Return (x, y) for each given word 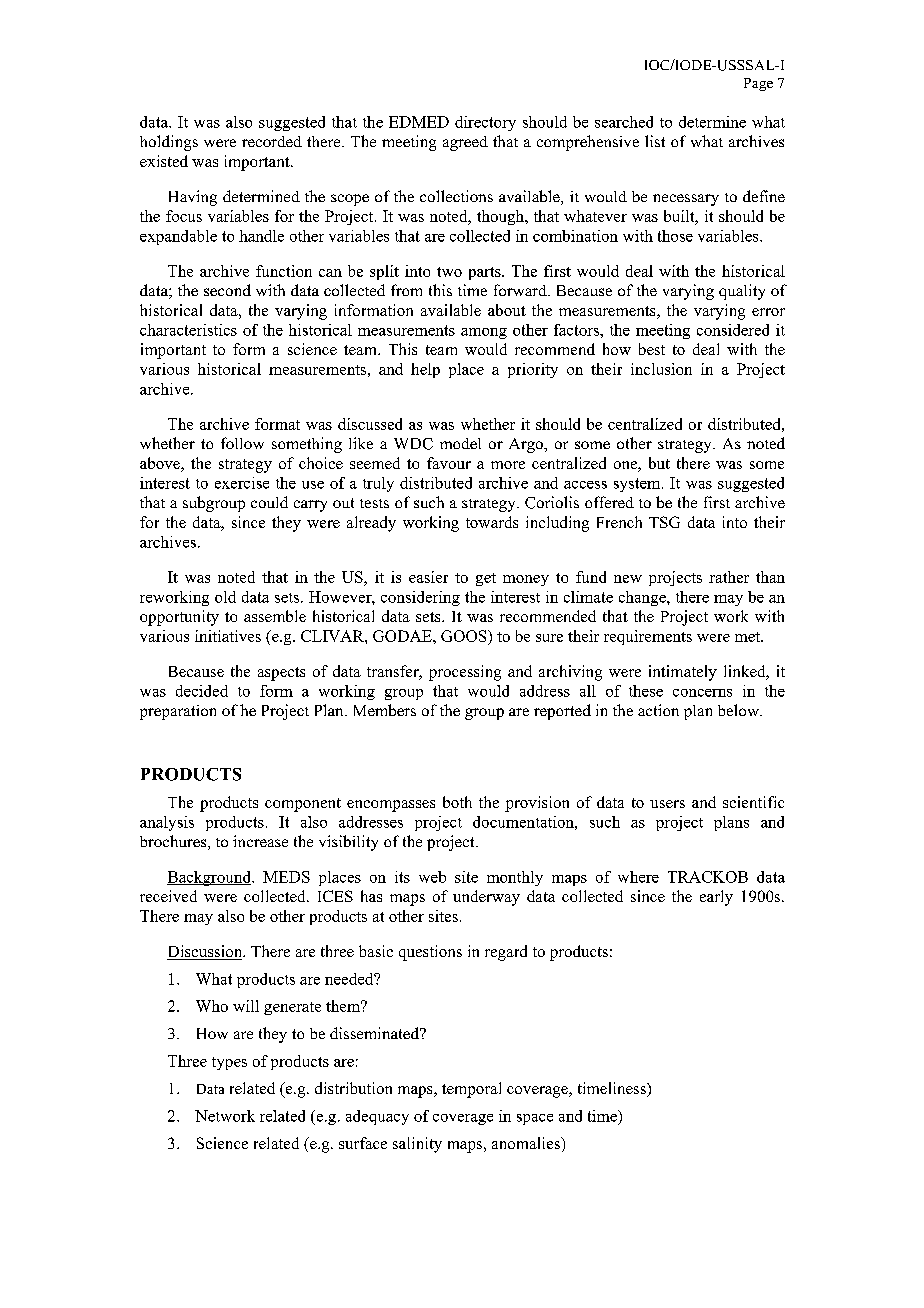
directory (485, 123)
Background (210, 878)
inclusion (661, 369)
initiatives (228, 636)
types (229, 1063)
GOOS (465, 636)
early (716, 898)
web (432, 877)
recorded (272, 141)
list (655, 141)
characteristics (188, 330)
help (425, 370)
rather (729, 577)
